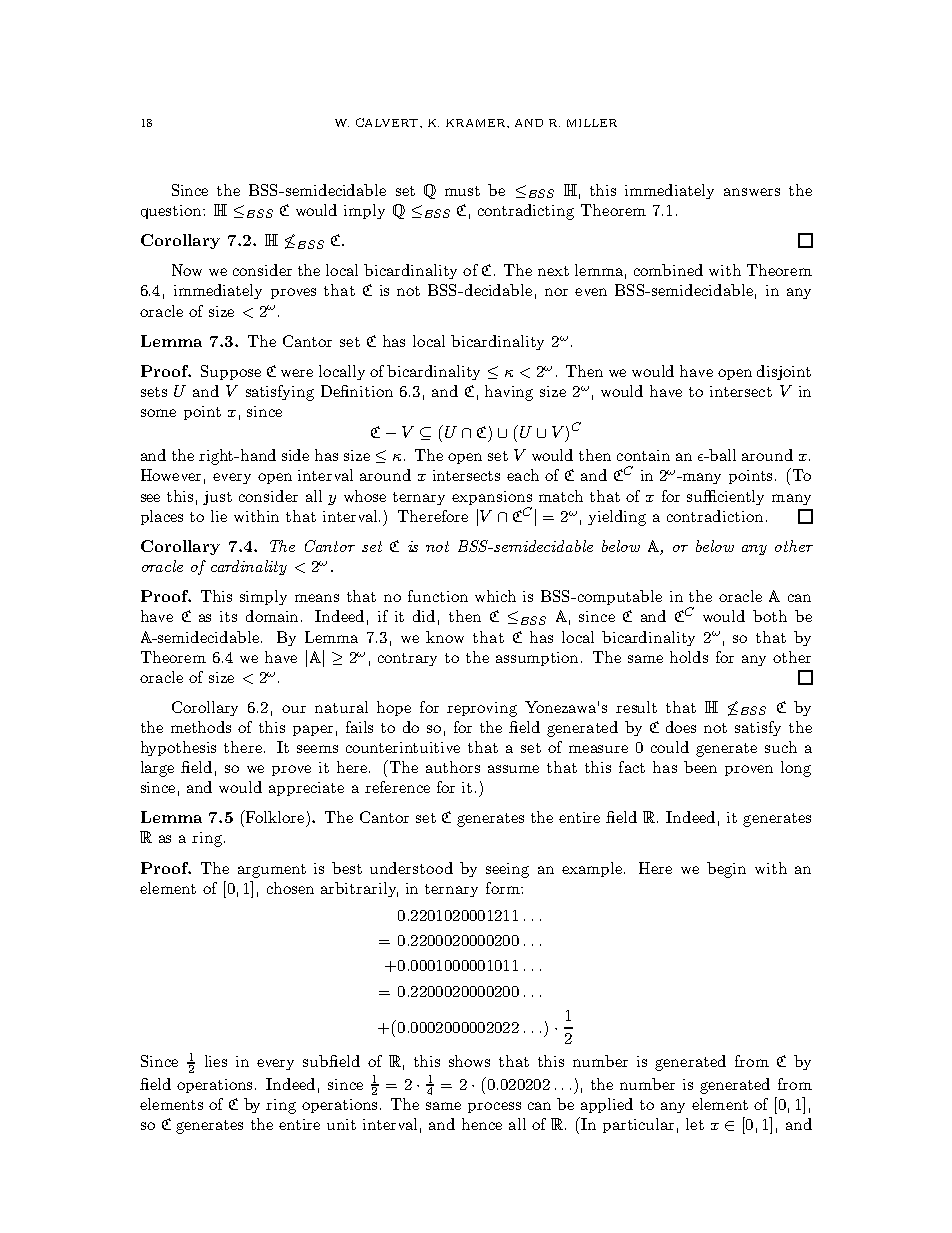 The width and height of the screenshot is (952, 1233). Describe the element at coordinates (695, 1124) in the screenshot. I see `let` at that location.
